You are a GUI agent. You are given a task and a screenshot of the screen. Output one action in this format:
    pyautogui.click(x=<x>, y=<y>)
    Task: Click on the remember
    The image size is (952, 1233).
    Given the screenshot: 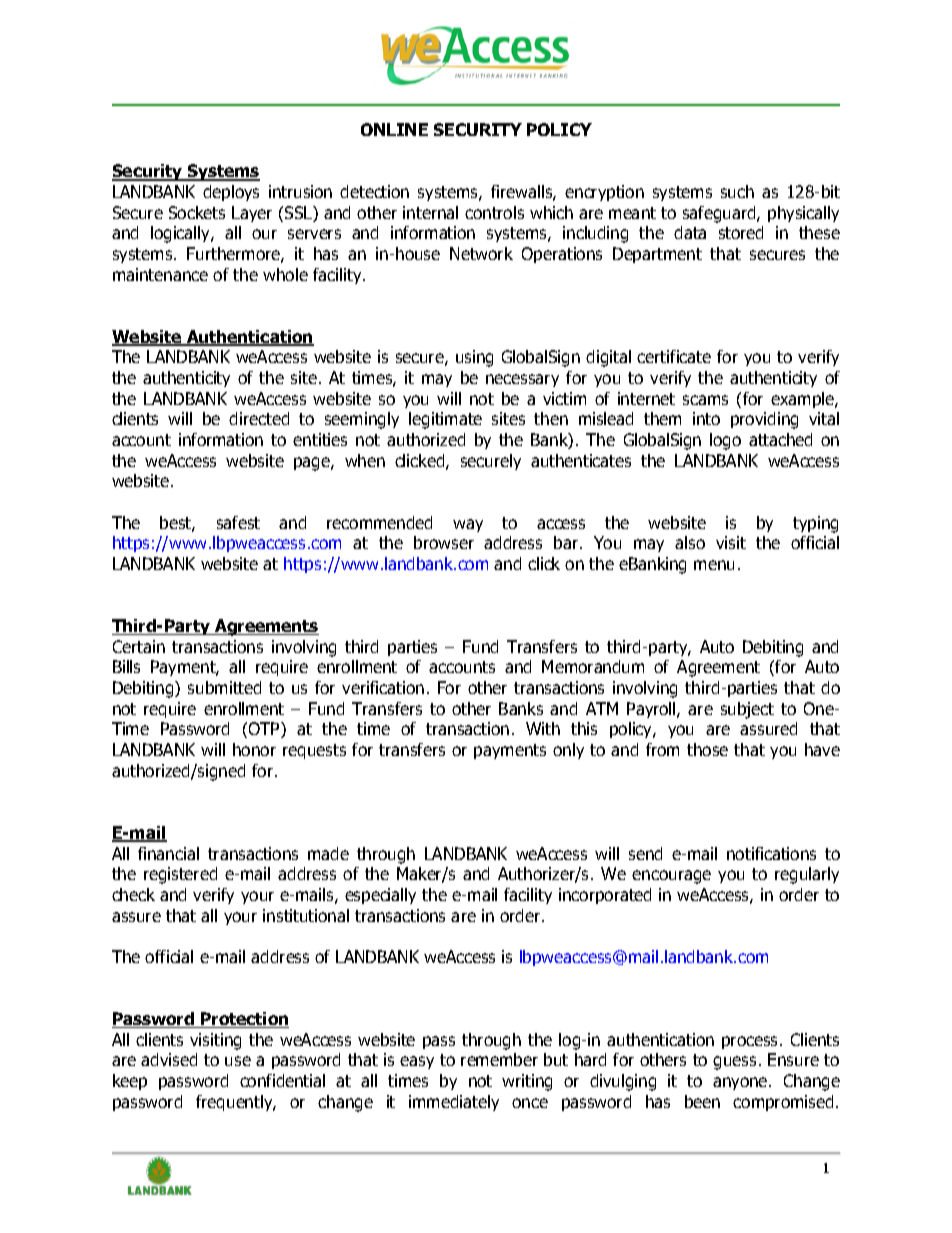 What is the action you would take?
    pyautogui.click(x=499, y=1059)
